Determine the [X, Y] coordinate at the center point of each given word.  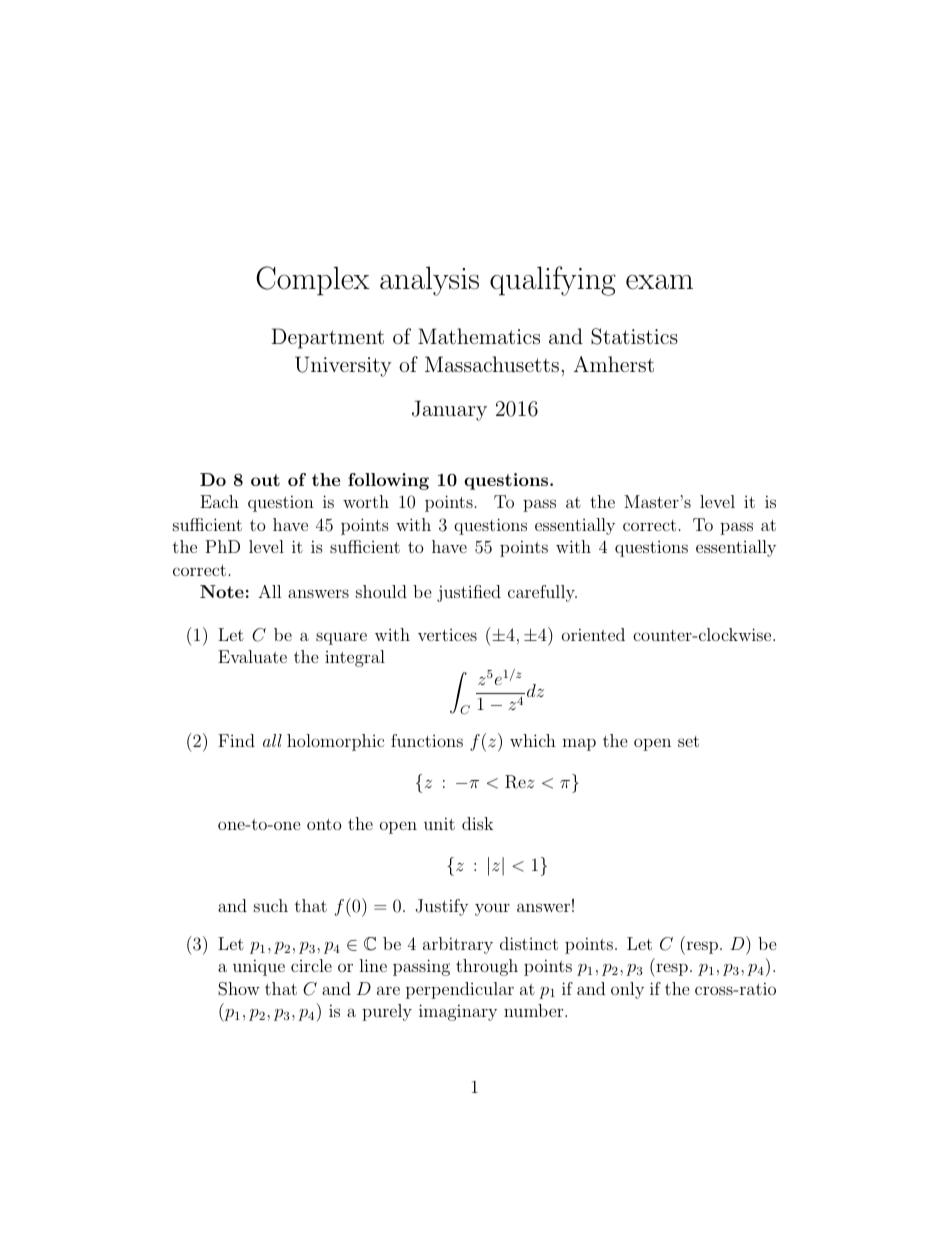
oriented [593, 634]
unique [259, 967]
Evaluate [252, 656]
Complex [313, 281]
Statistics [634, 336]
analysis [429, 281]
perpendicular [460, 990]
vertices [447, 635]
